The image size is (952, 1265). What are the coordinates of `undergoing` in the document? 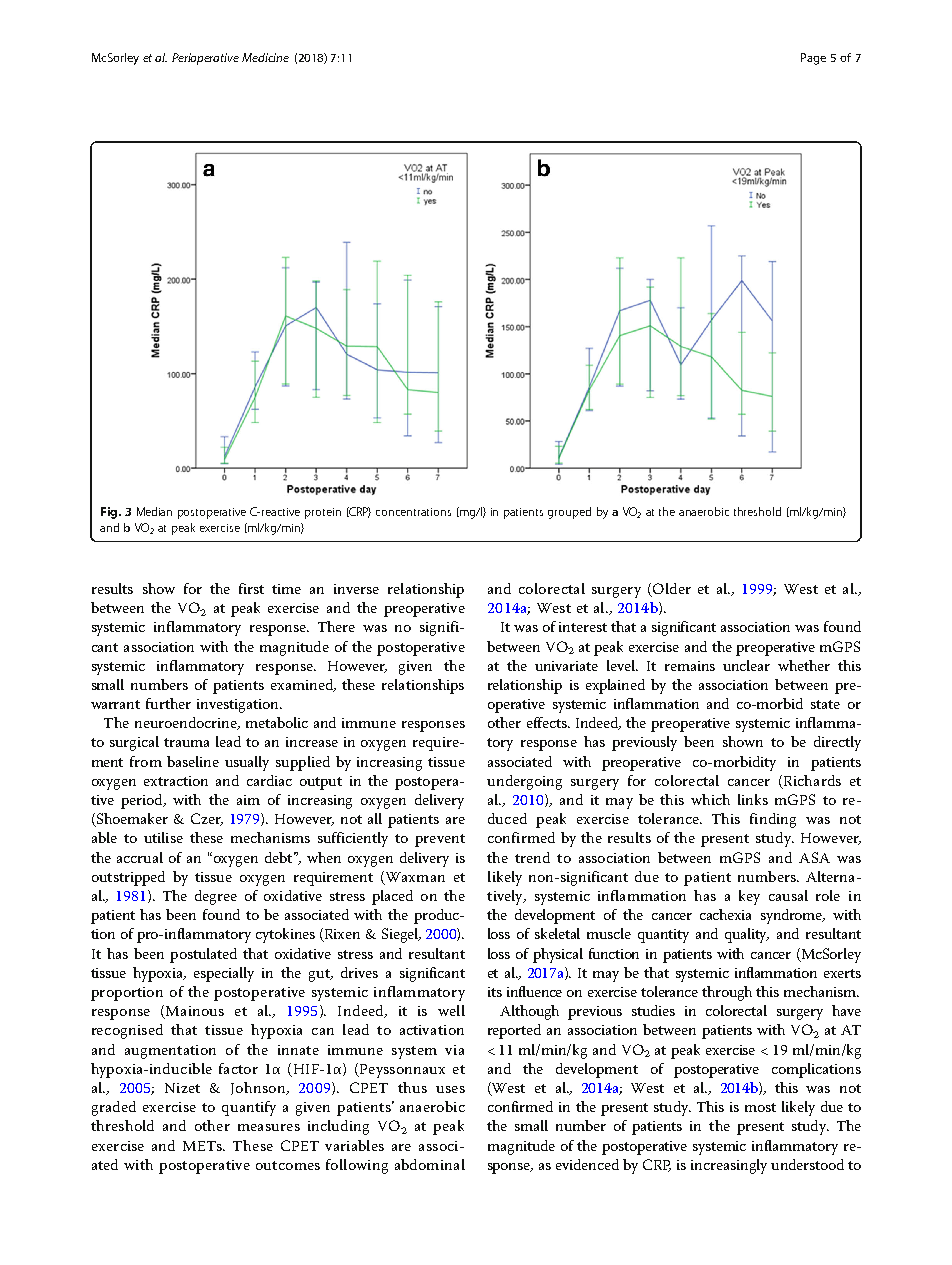 It's located at (524, 782).
